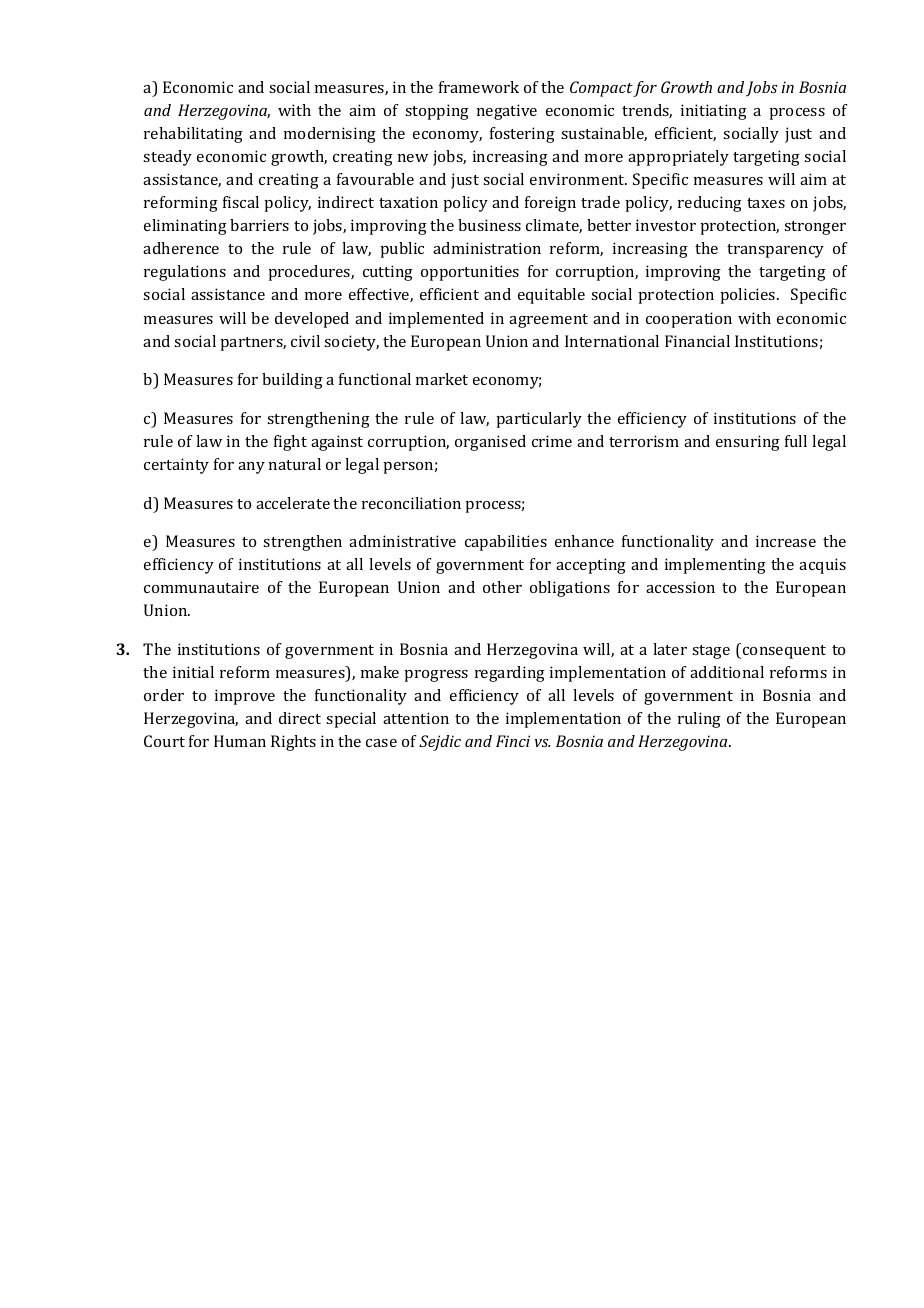 This screenshot has width=924, height=1308. I want to click on fight, so click(290, 443).
